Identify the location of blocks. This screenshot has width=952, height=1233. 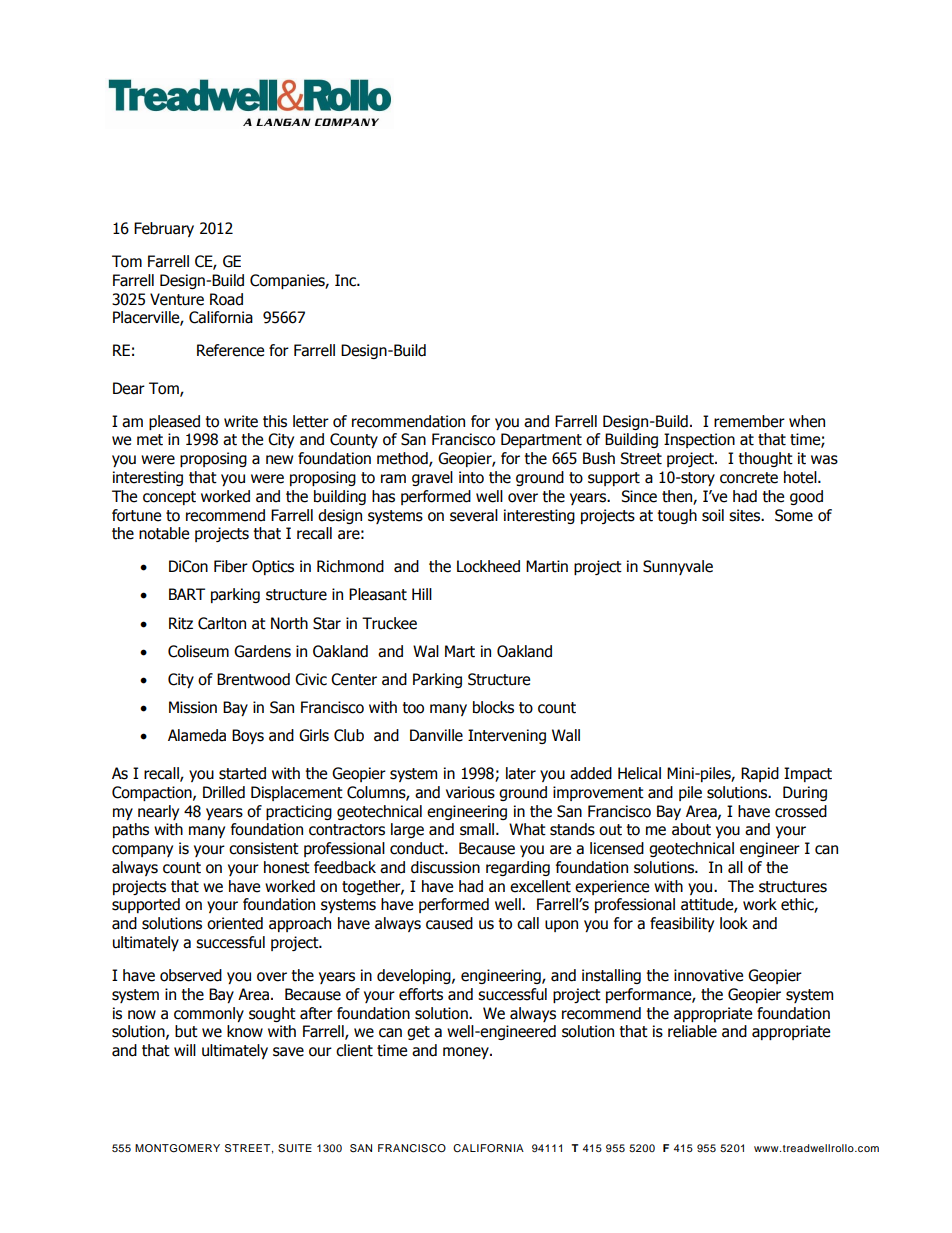
(493, 707).
